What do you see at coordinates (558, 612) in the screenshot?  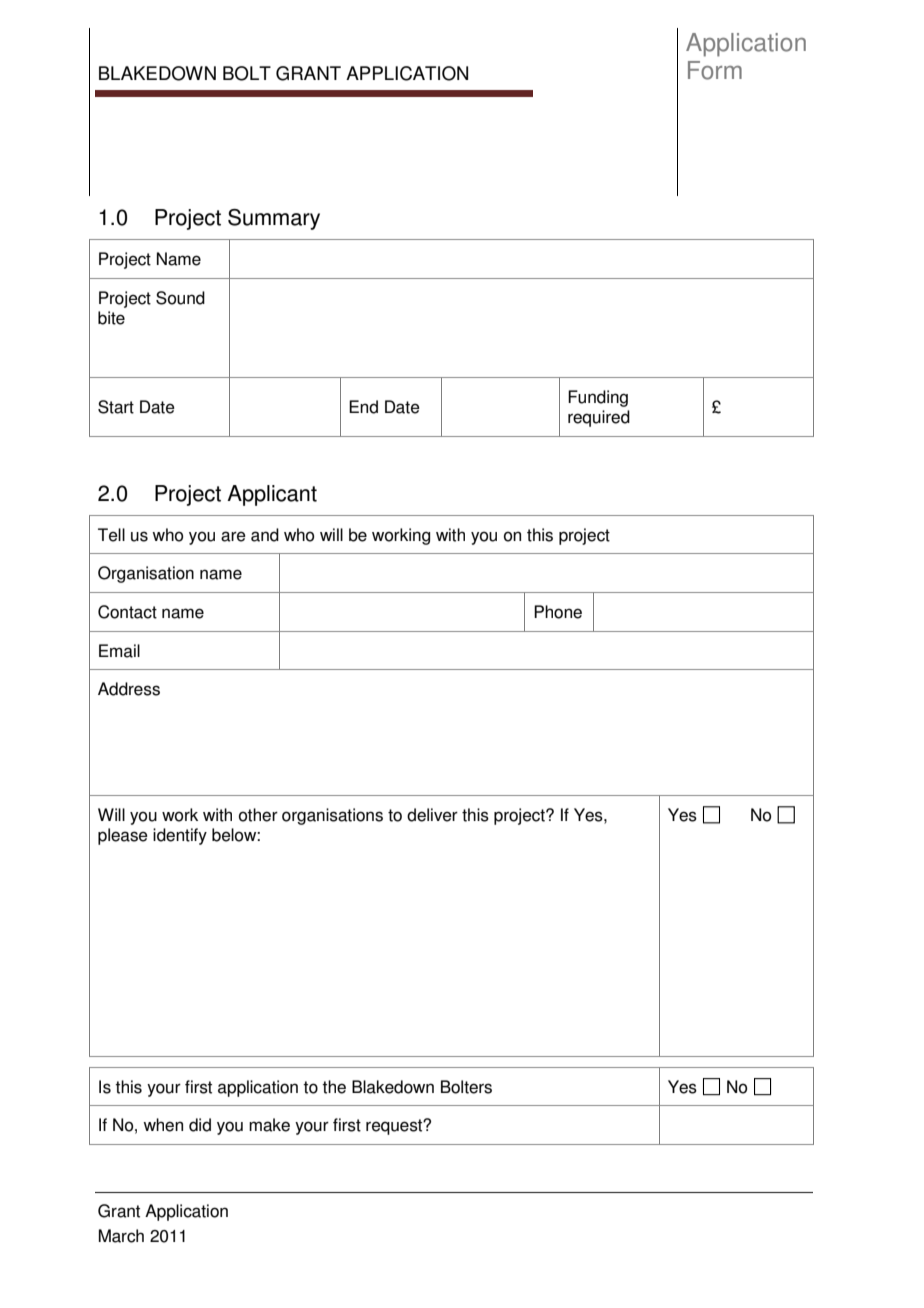 I see `Phone` at bounding box center [558, 612].
